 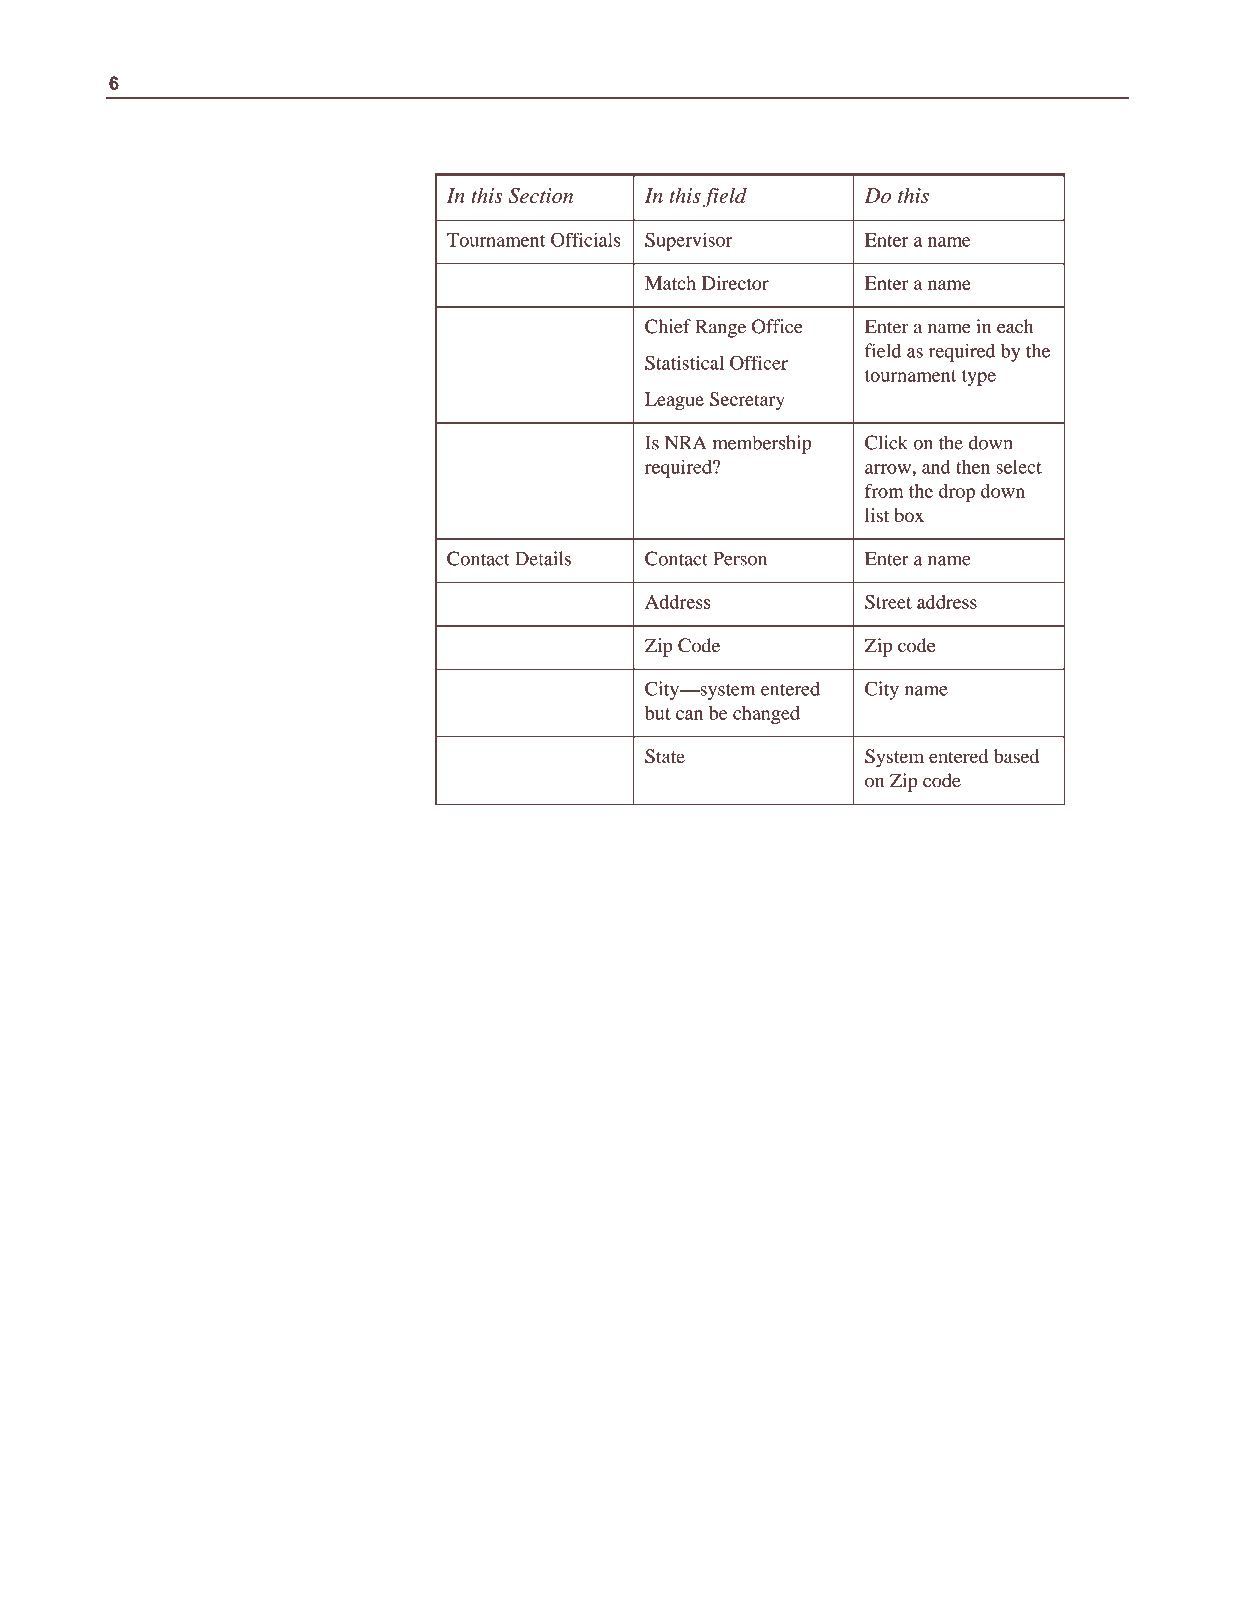 I want to click on State, so click(x=665, y=756).
